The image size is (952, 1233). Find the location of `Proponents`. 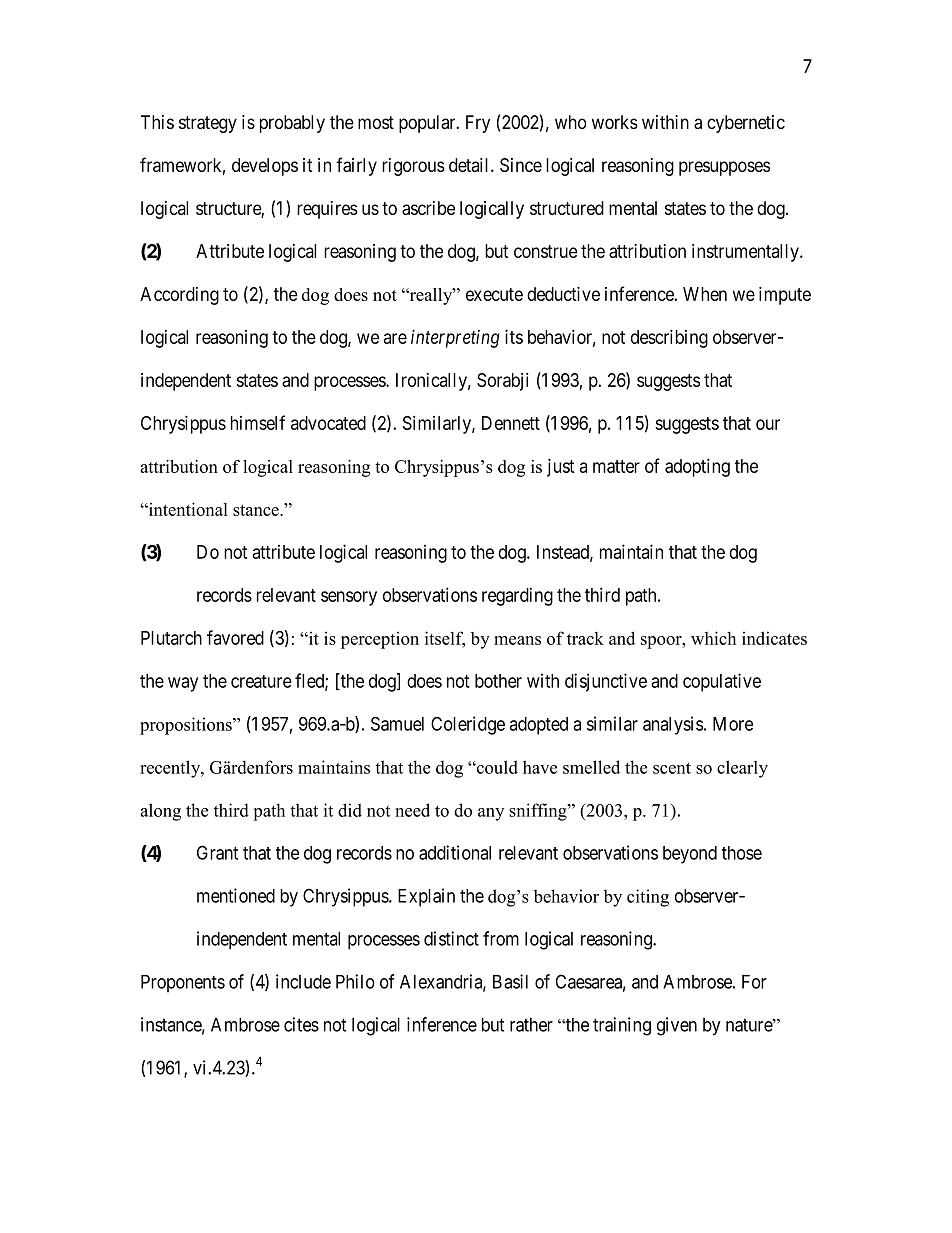

Proponents is located at coordinates (183, 983).
